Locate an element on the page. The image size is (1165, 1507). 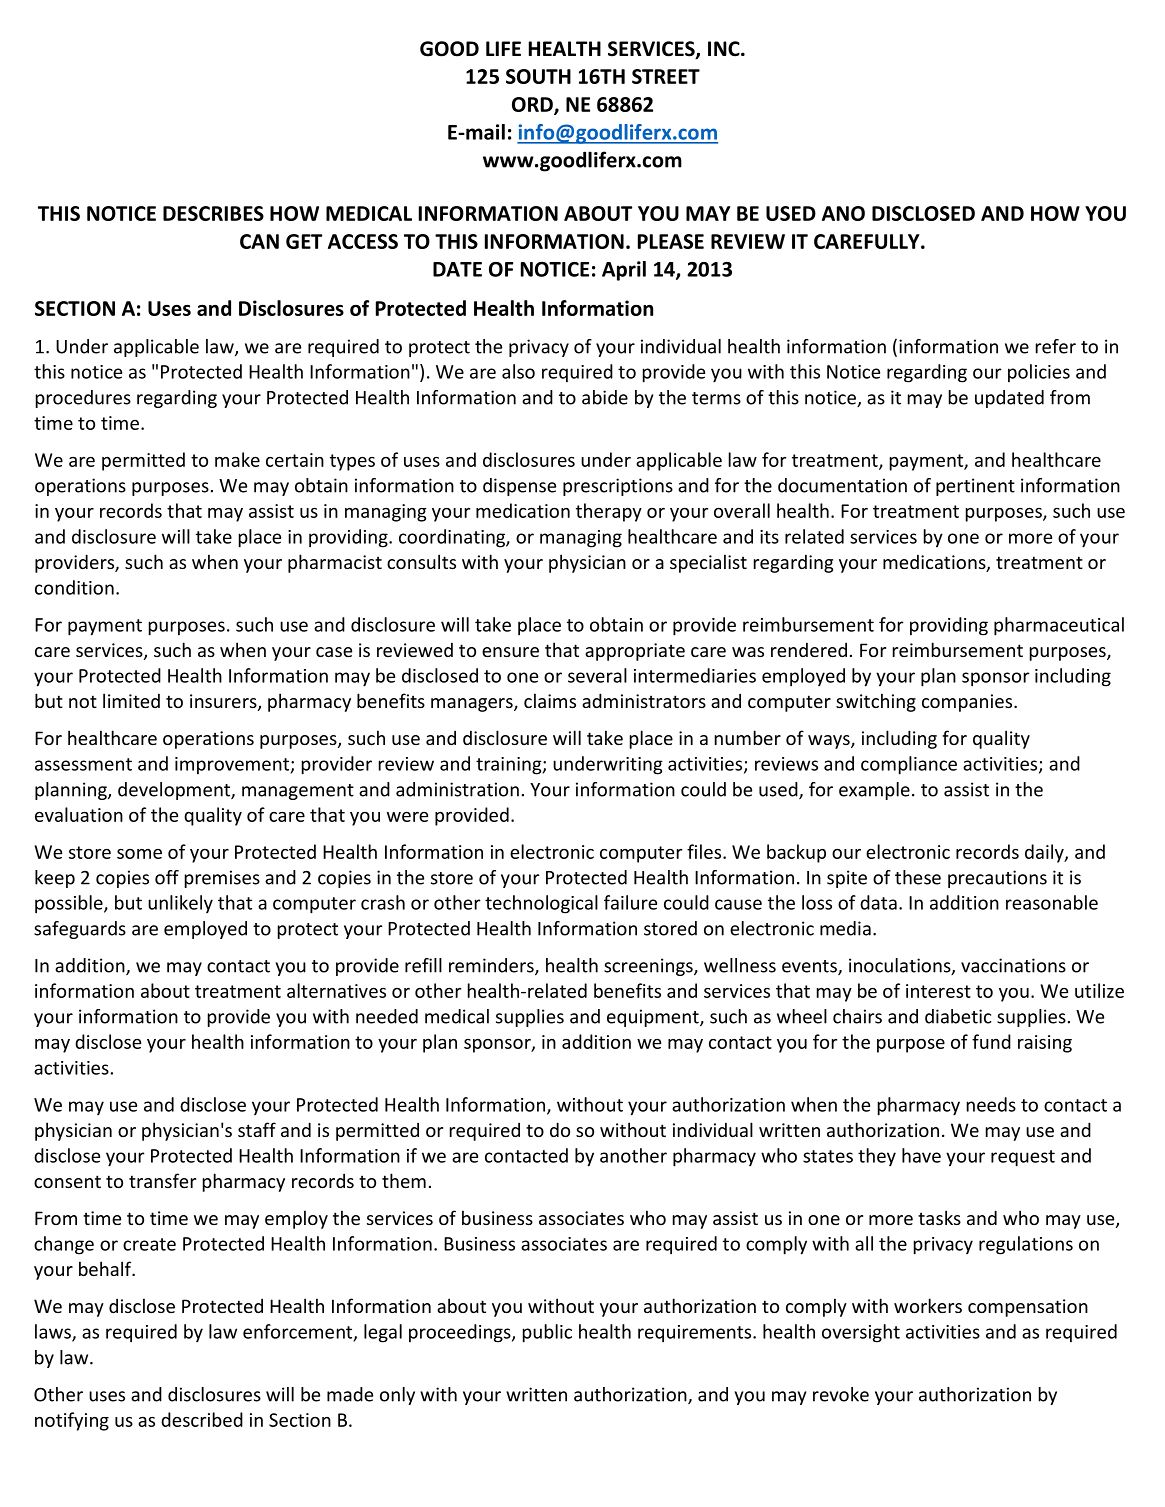
SOUTH is located at coordinates (538, 76).
